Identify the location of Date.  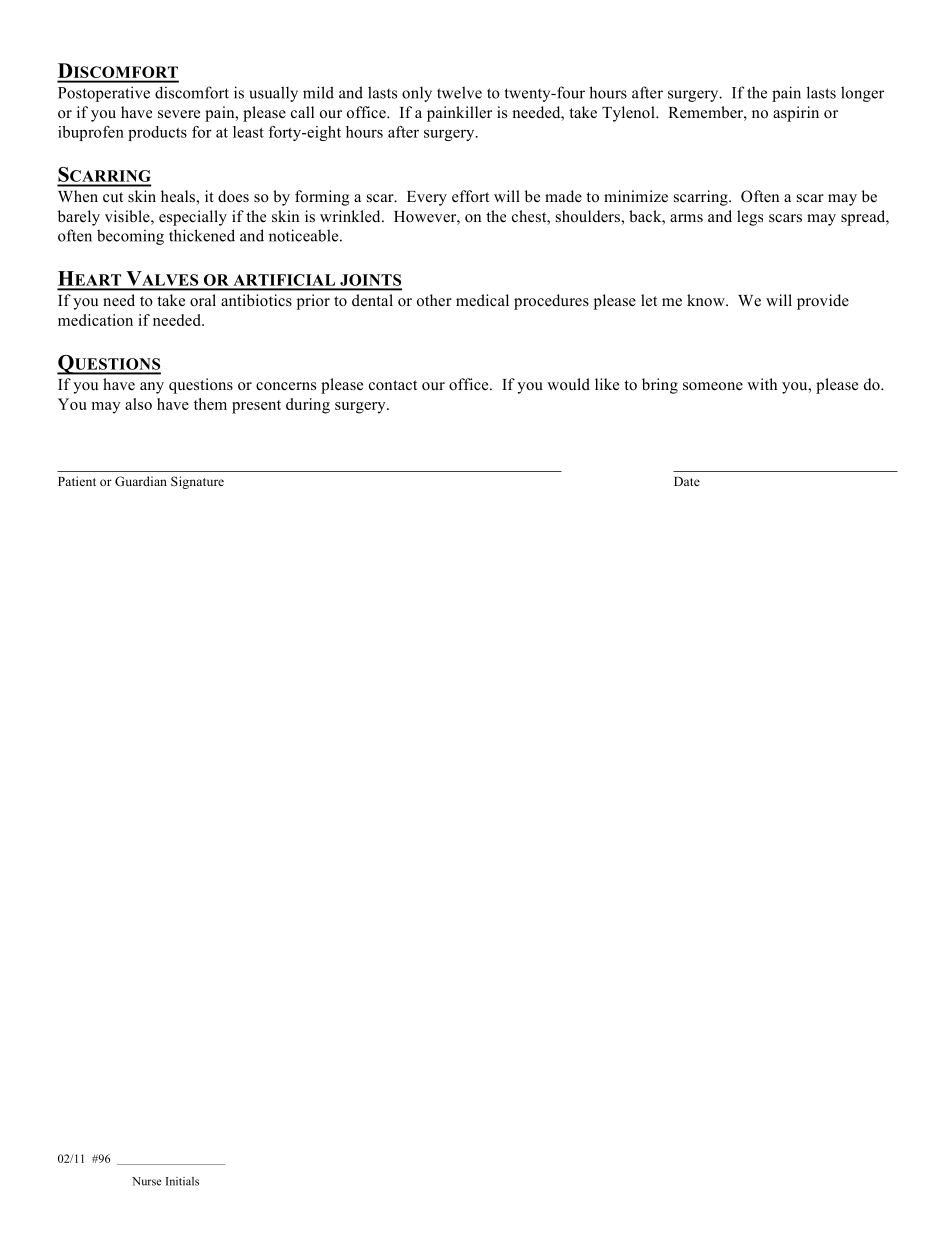
(687, 481).
